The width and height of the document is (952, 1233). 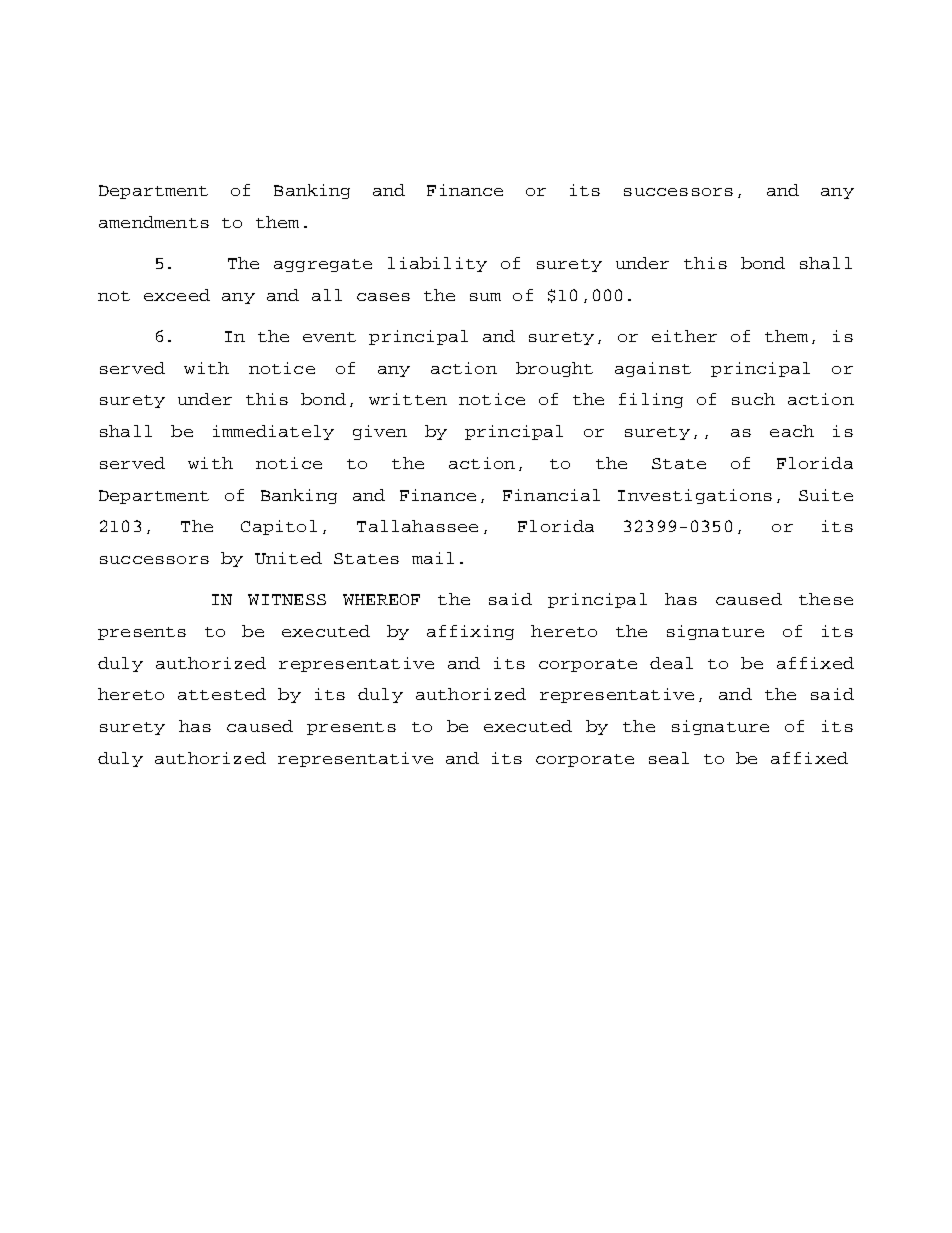 What do you see at coordinates (154, 222) in the document?
I see `amendments` at bounding box center [154, 222].
